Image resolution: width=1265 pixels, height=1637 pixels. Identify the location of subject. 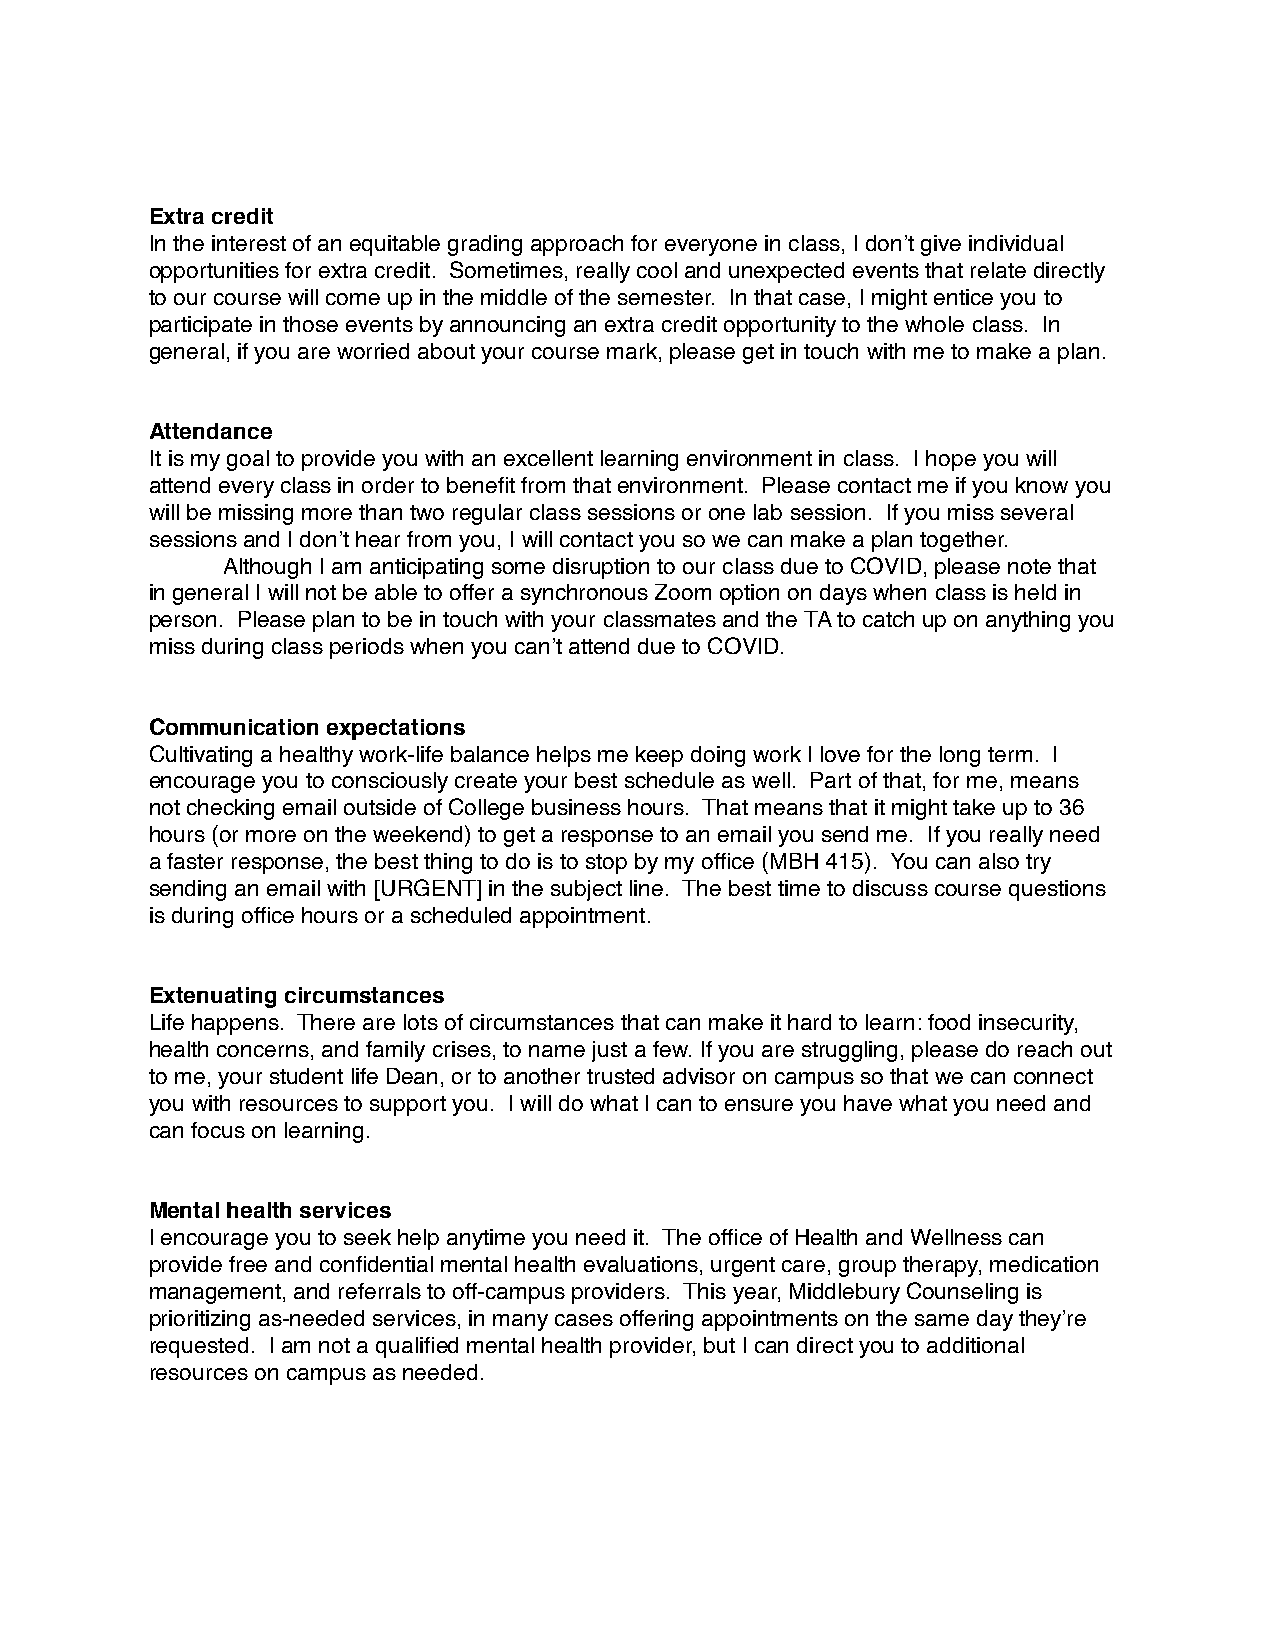
(586, 890).
